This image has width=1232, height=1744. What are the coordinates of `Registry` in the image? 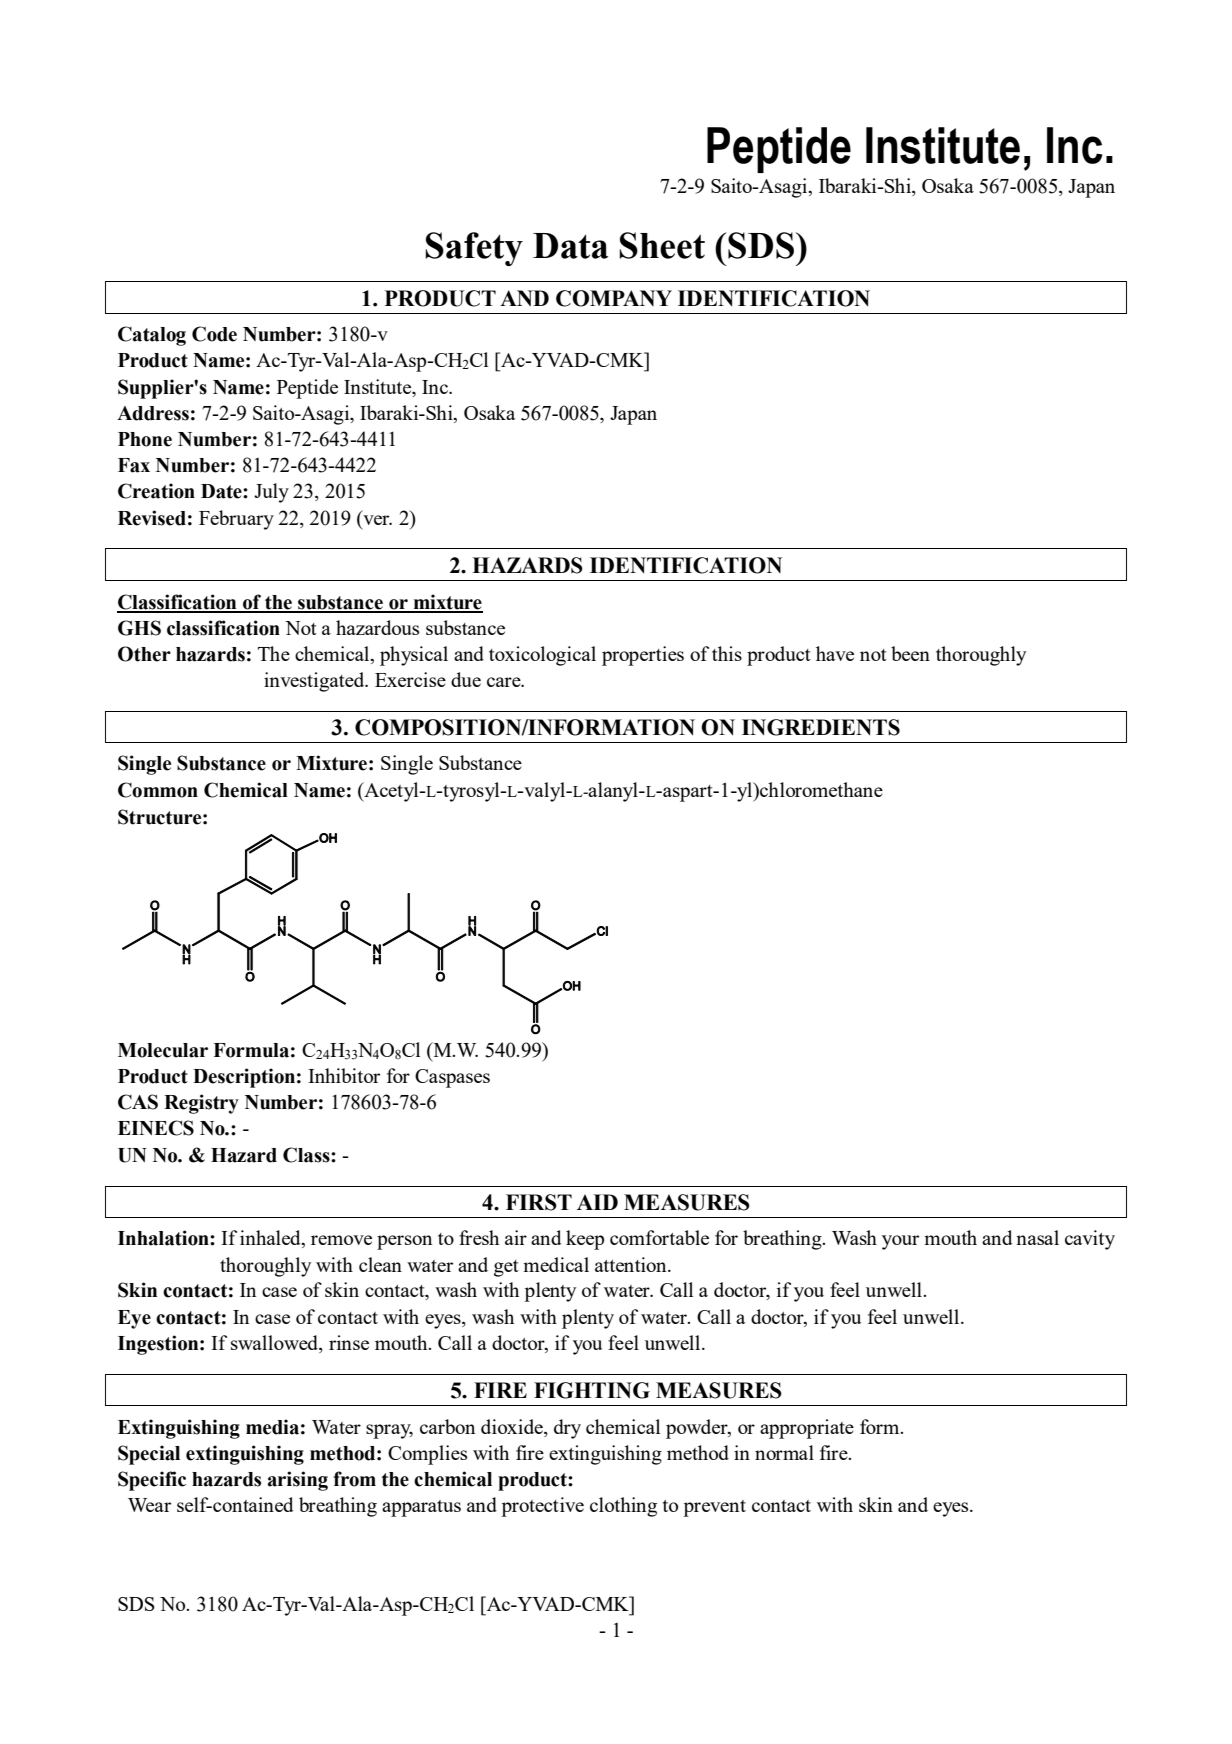 It's located at (201, 1104).
